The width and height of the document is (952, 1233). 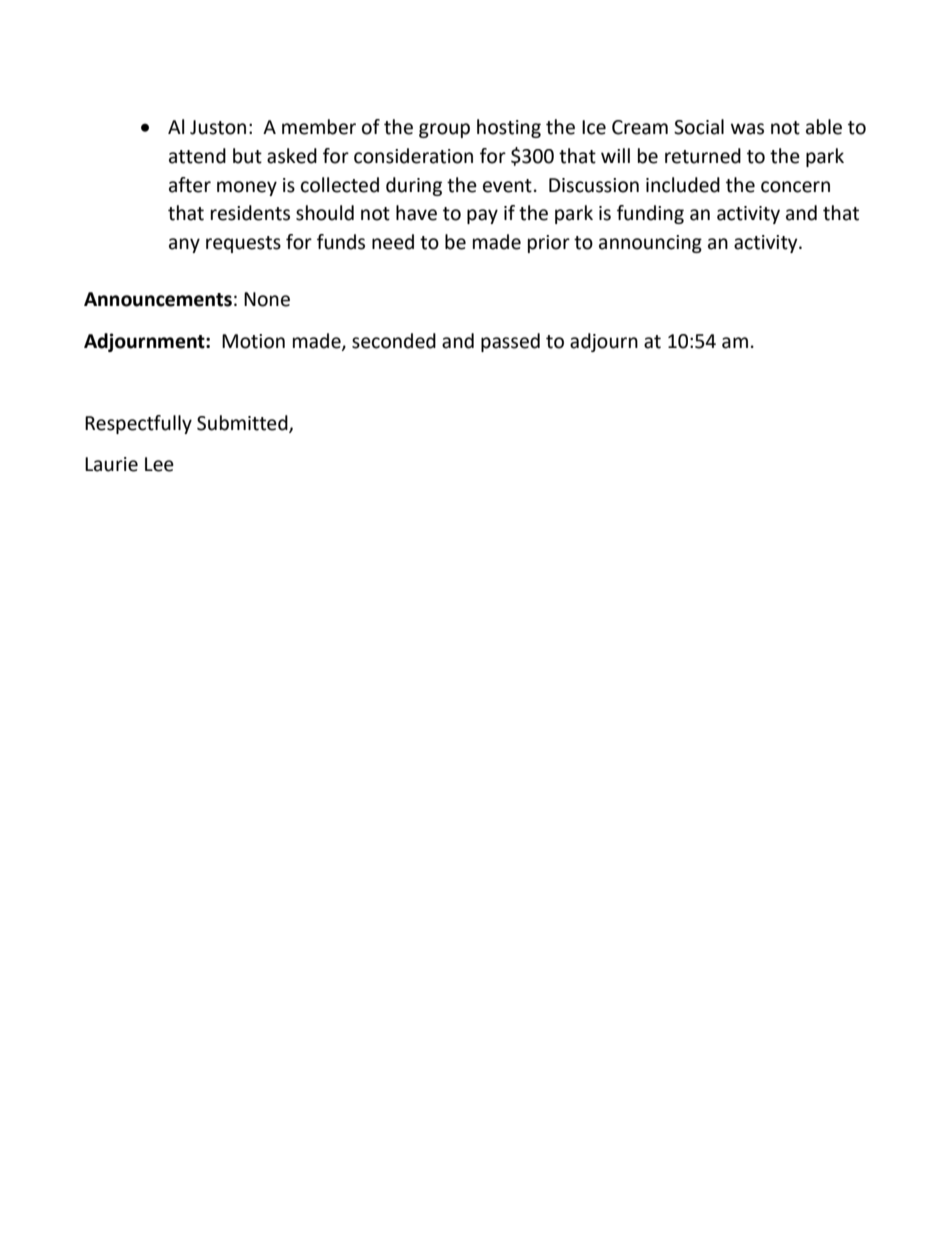 What do you see at coordinates (394, 341) in the document?
I see `seconded` at bounding box center [394, 341].
